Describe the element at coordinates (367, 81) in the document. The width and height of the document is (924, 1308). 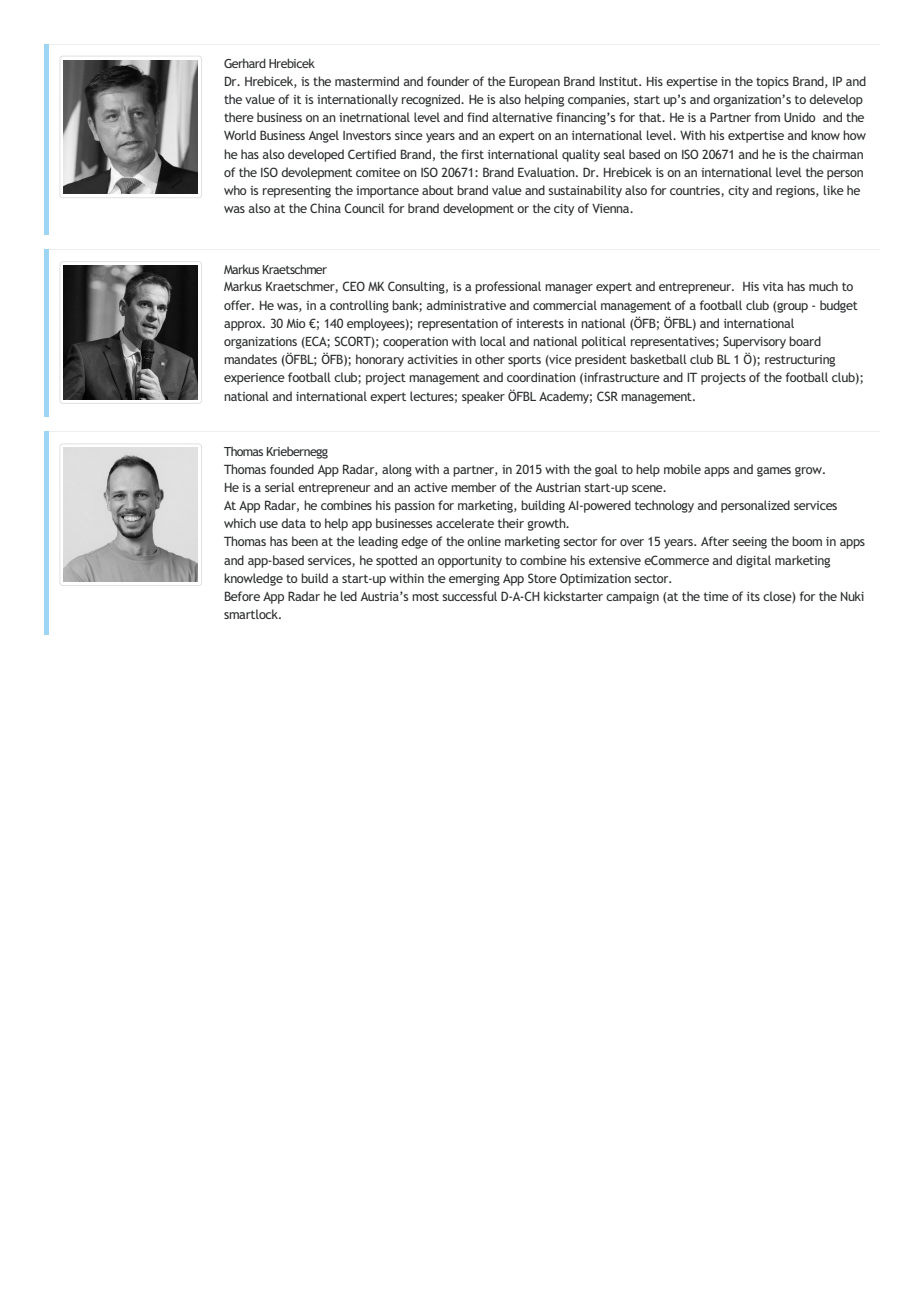
I see `mastermind` at that location.
